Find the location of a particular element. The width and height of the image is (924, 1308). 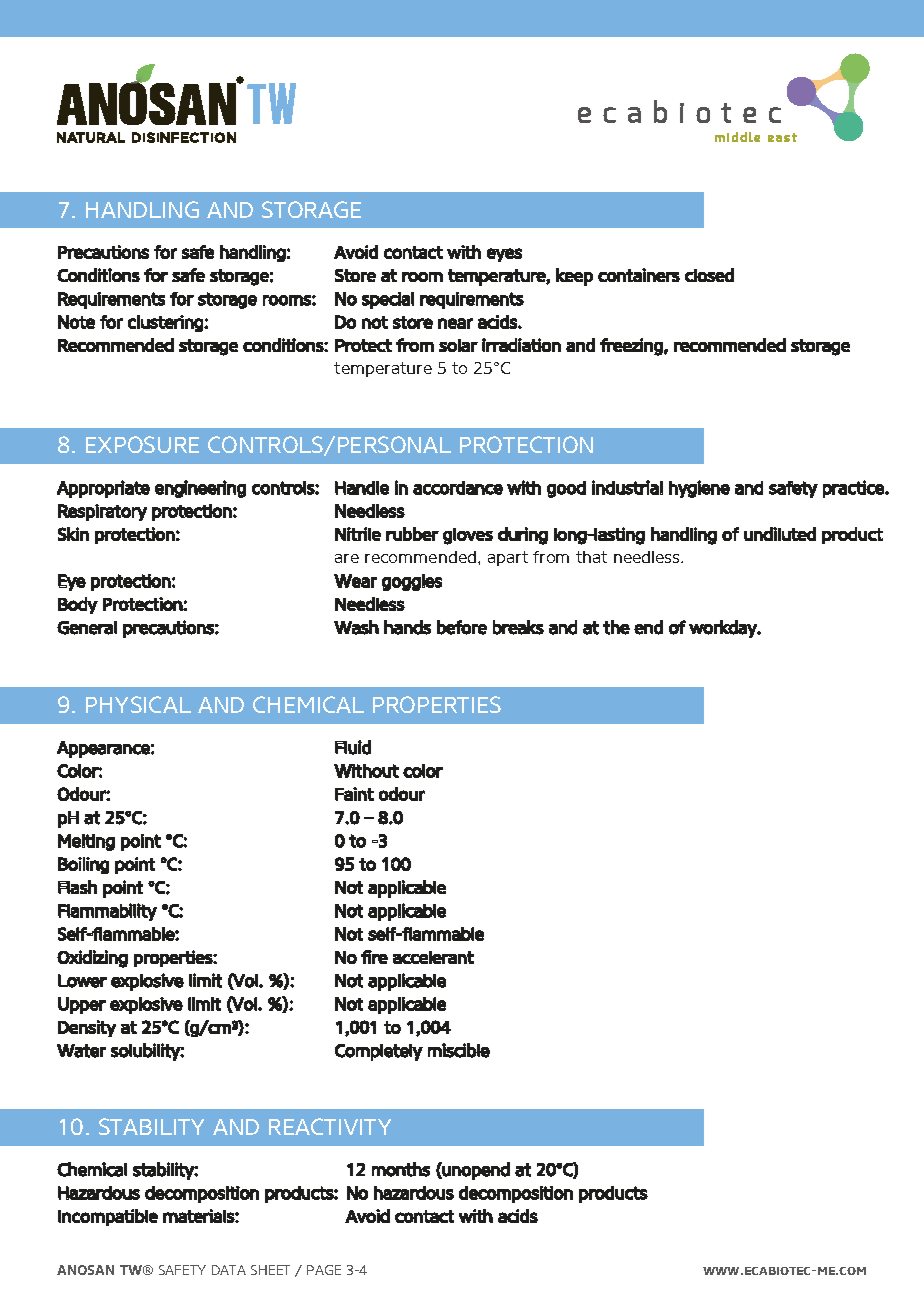

months is located at coordinates (401, 1169).
